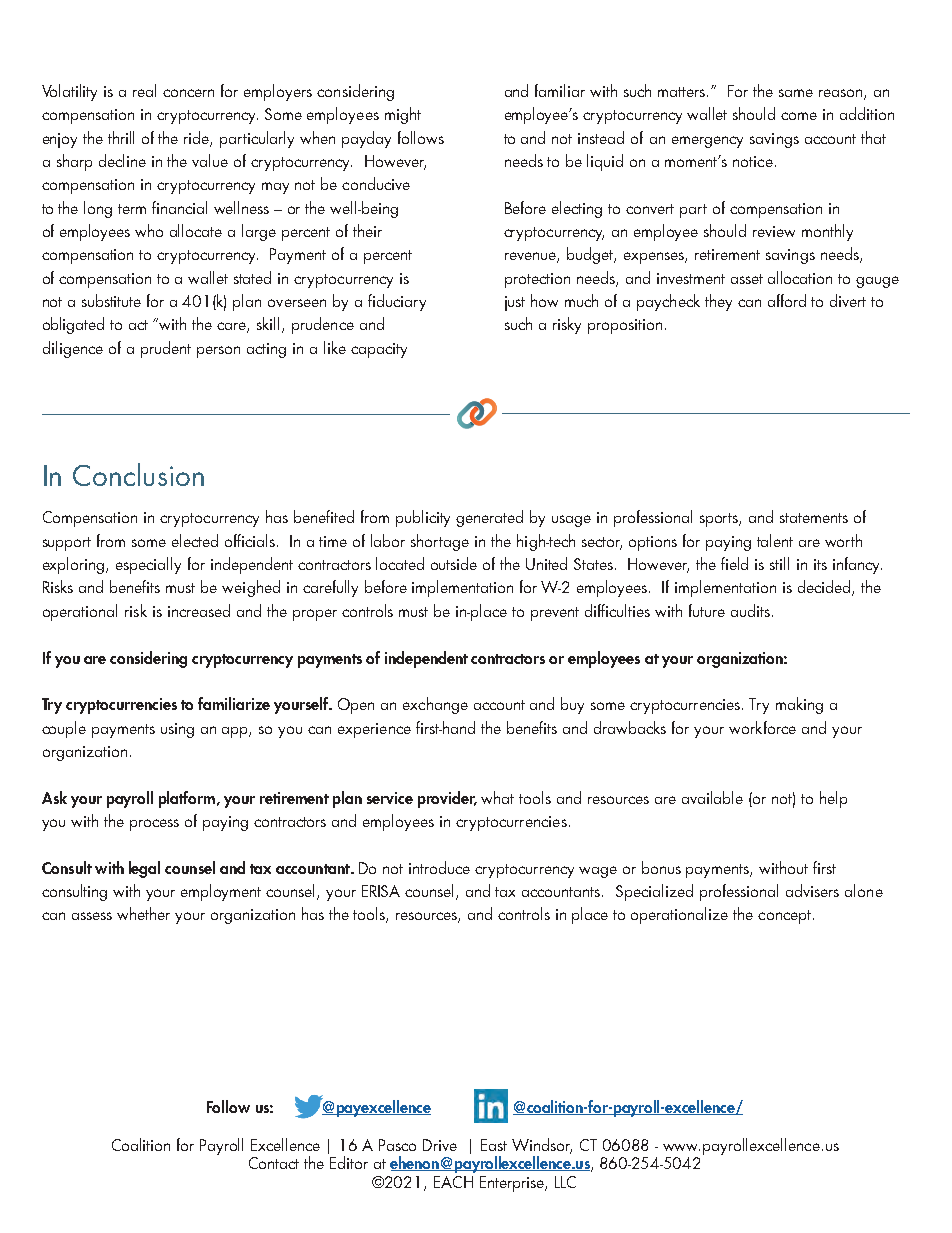 Image resolution: width=952 pixels, height=1233 pixels. I want to click on Contact, so click(274, 1163).
